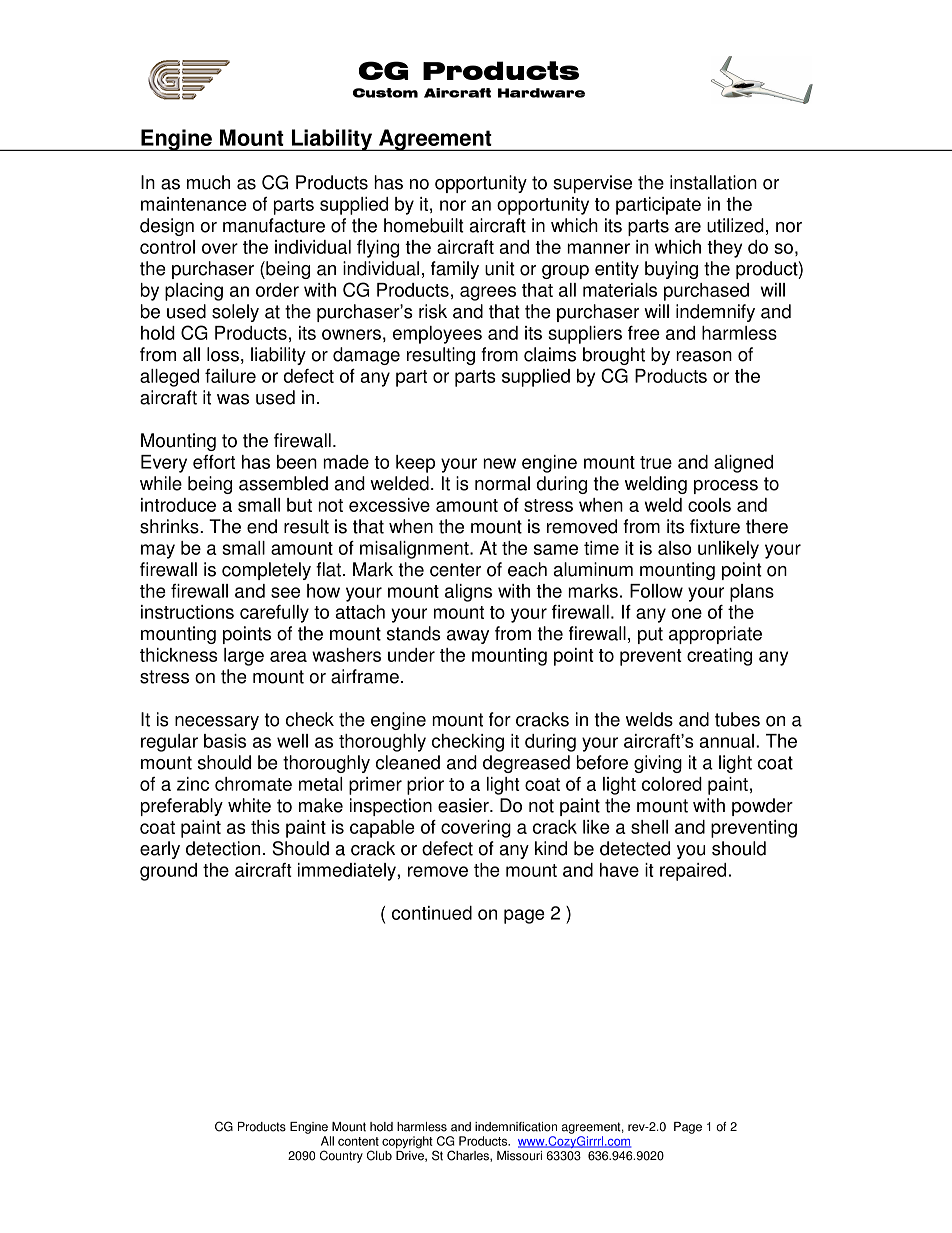 This document has width=952, height=1233. What do you see at coordinates (437, 335) in the document?
I see `employees` at bounding box center [437, 335].
